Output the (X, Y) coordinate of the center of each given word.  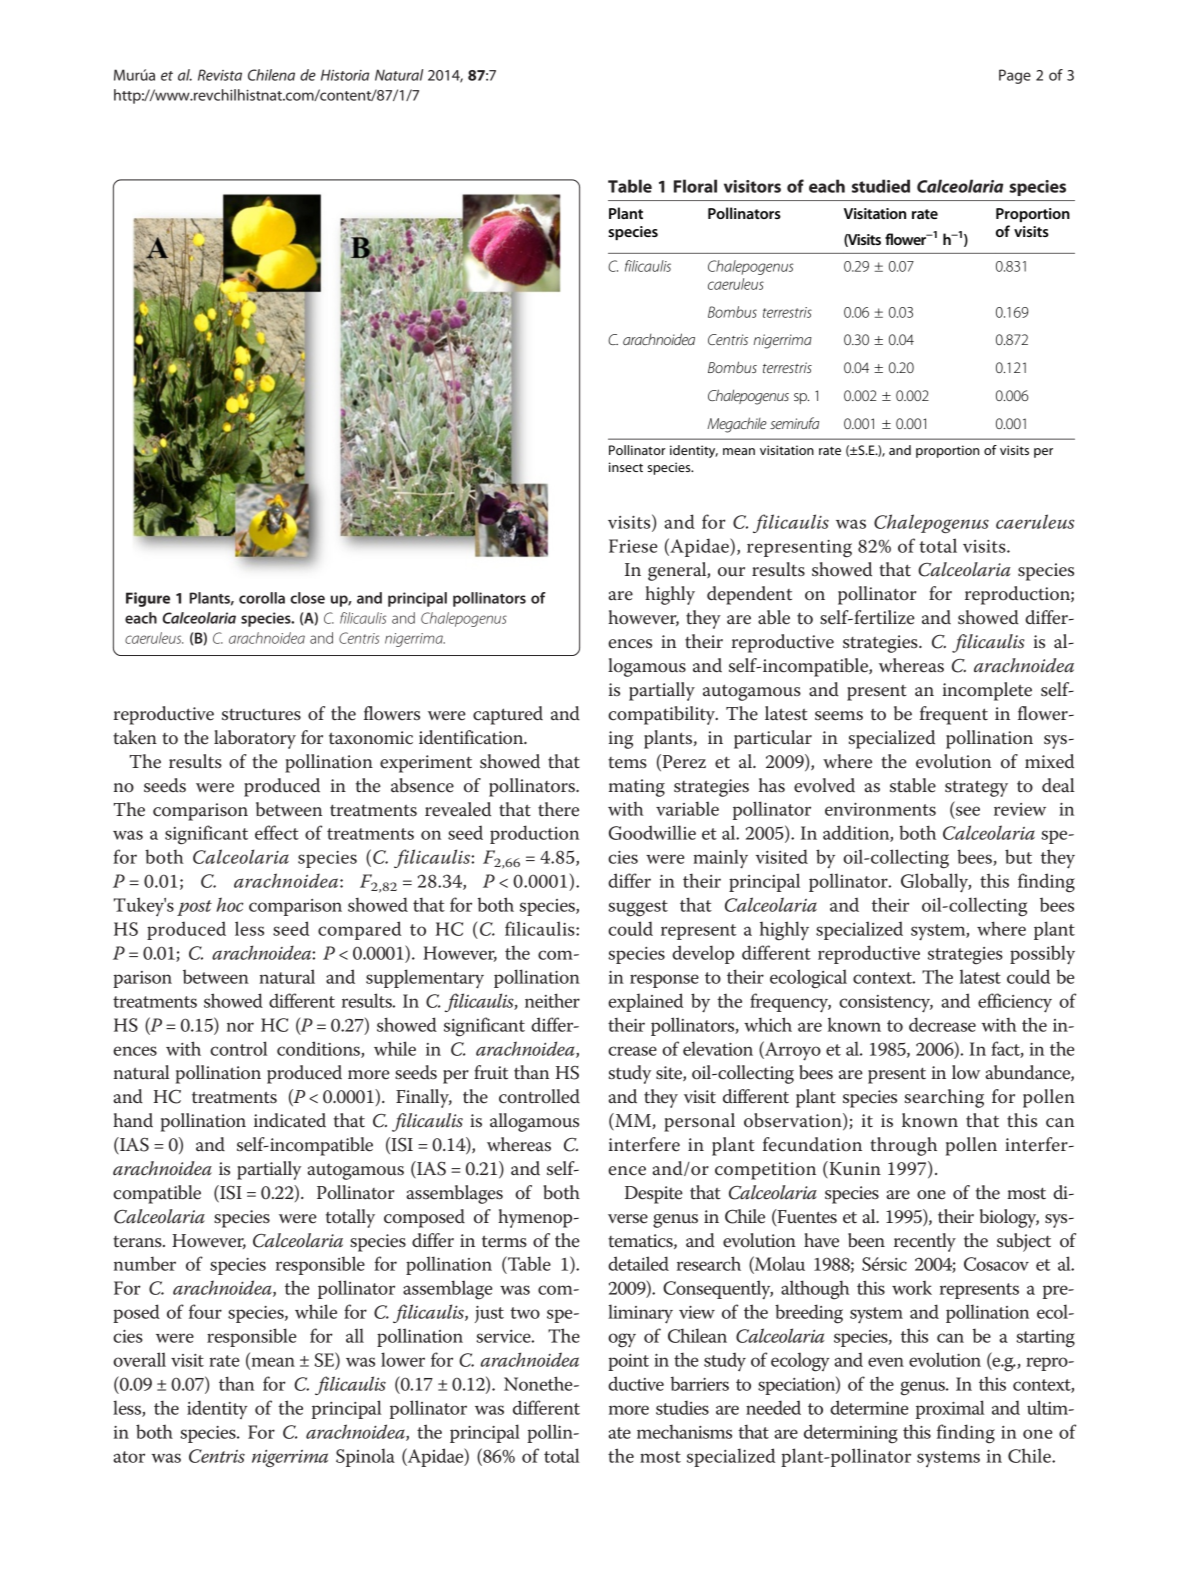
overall (139, 1359)
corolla (262, 598)
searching (944, 1098)
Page (1015, 76)
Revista (220, 75)
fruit (491, 1072)
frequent (954, 715)
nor (240, 1027)
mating (637, 788)
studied (881, 186)
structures (261, 715)
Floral (695, 186)
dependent (749, 595)
